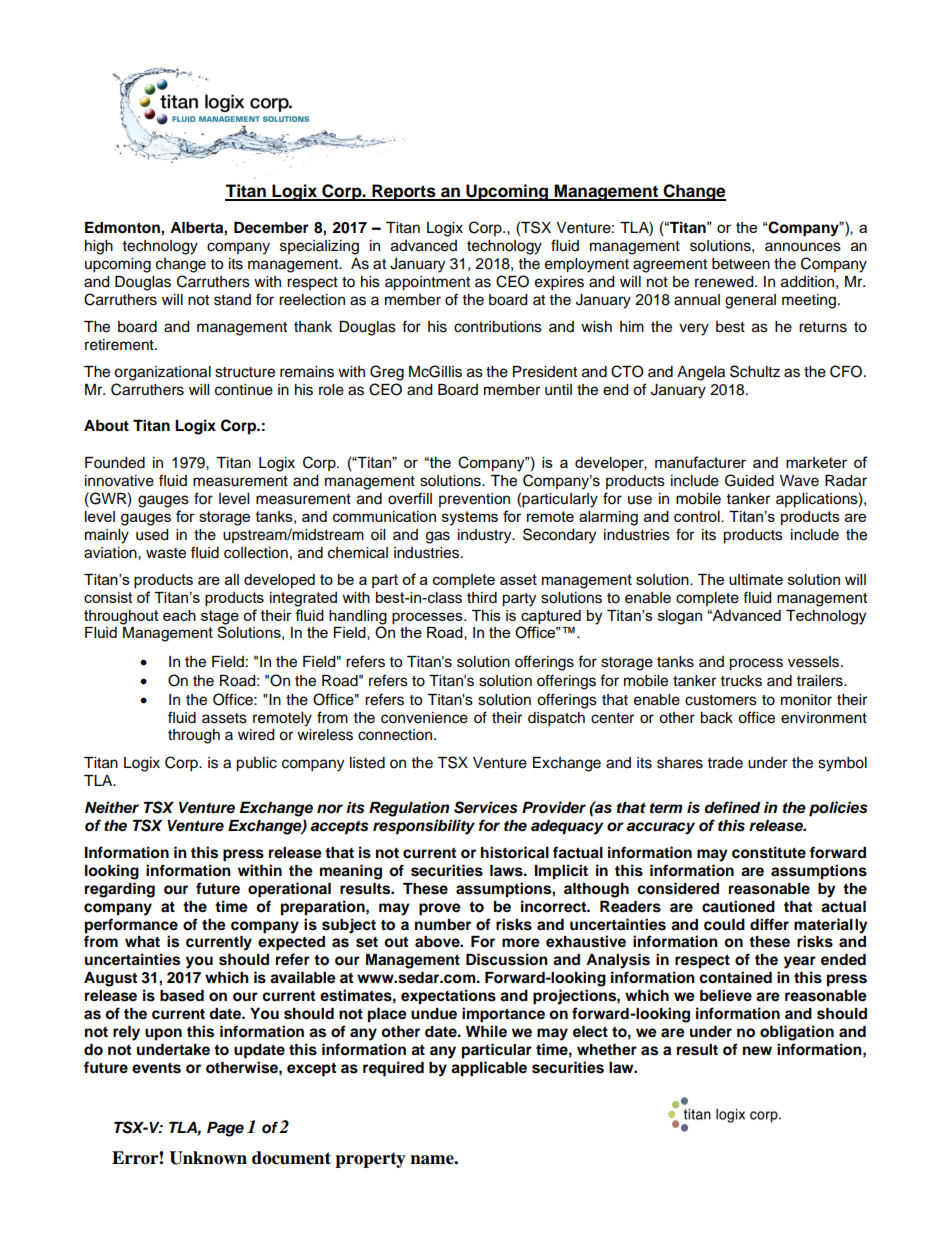  What do you see at coordinates (797, 1033) in the screenshot?
I see `obligation` at bounding box center [797, 1033].
